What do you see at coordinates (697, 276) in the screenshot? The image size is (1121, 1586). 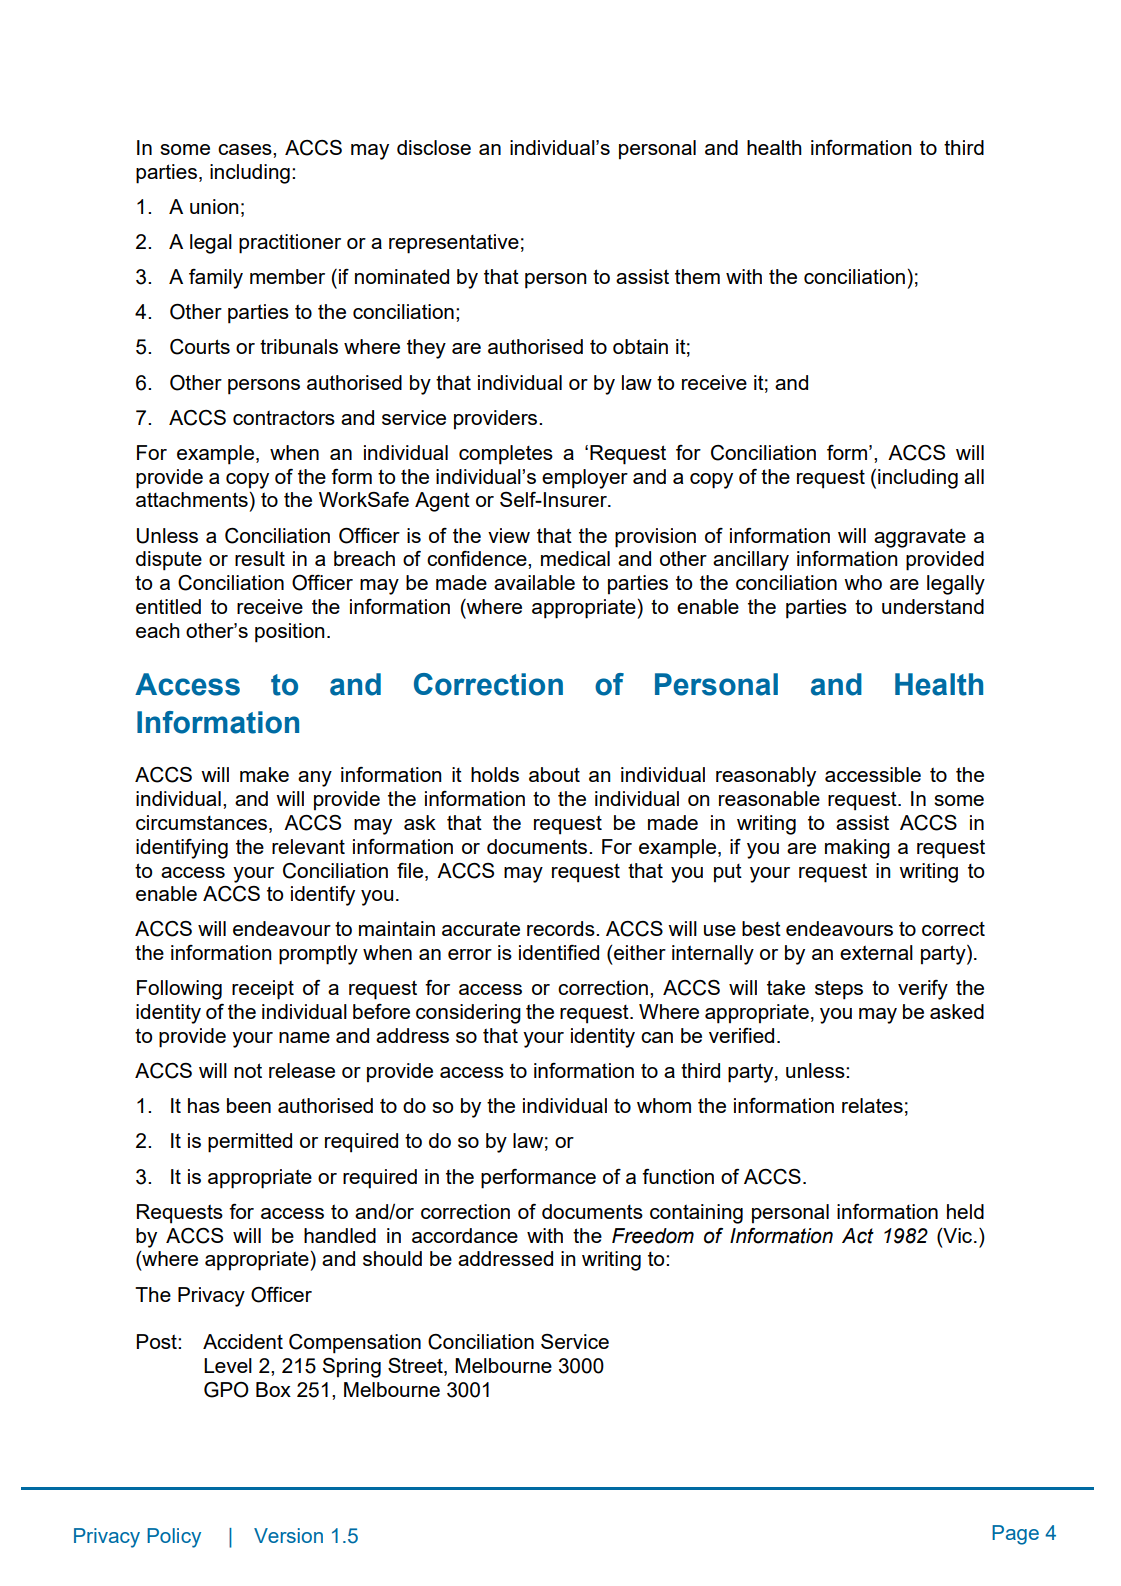 I see `them` at bounding box center [697, 276].
